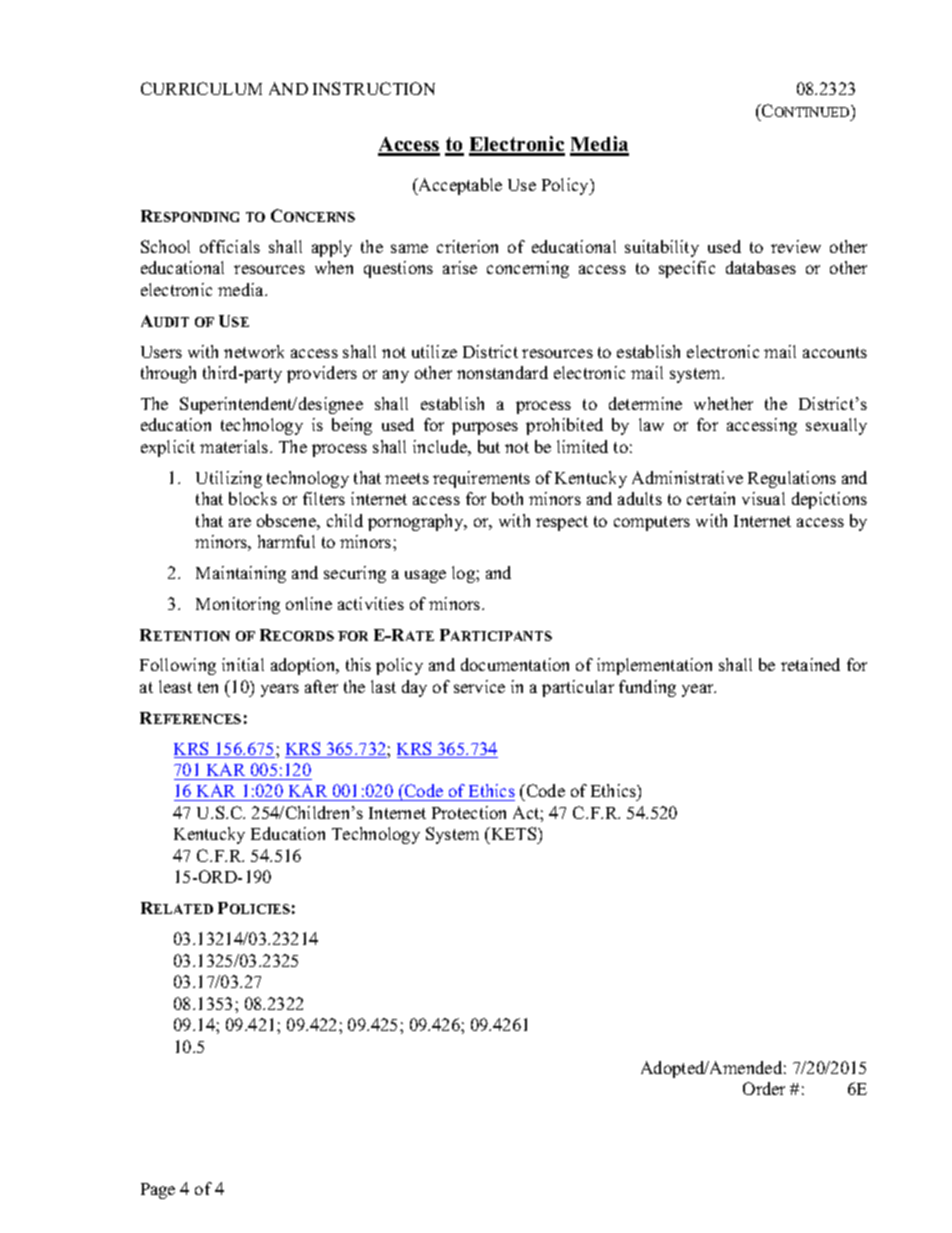 The width and height of the image is (952, 1233). I want to click on requirements, so click(481, 479).
